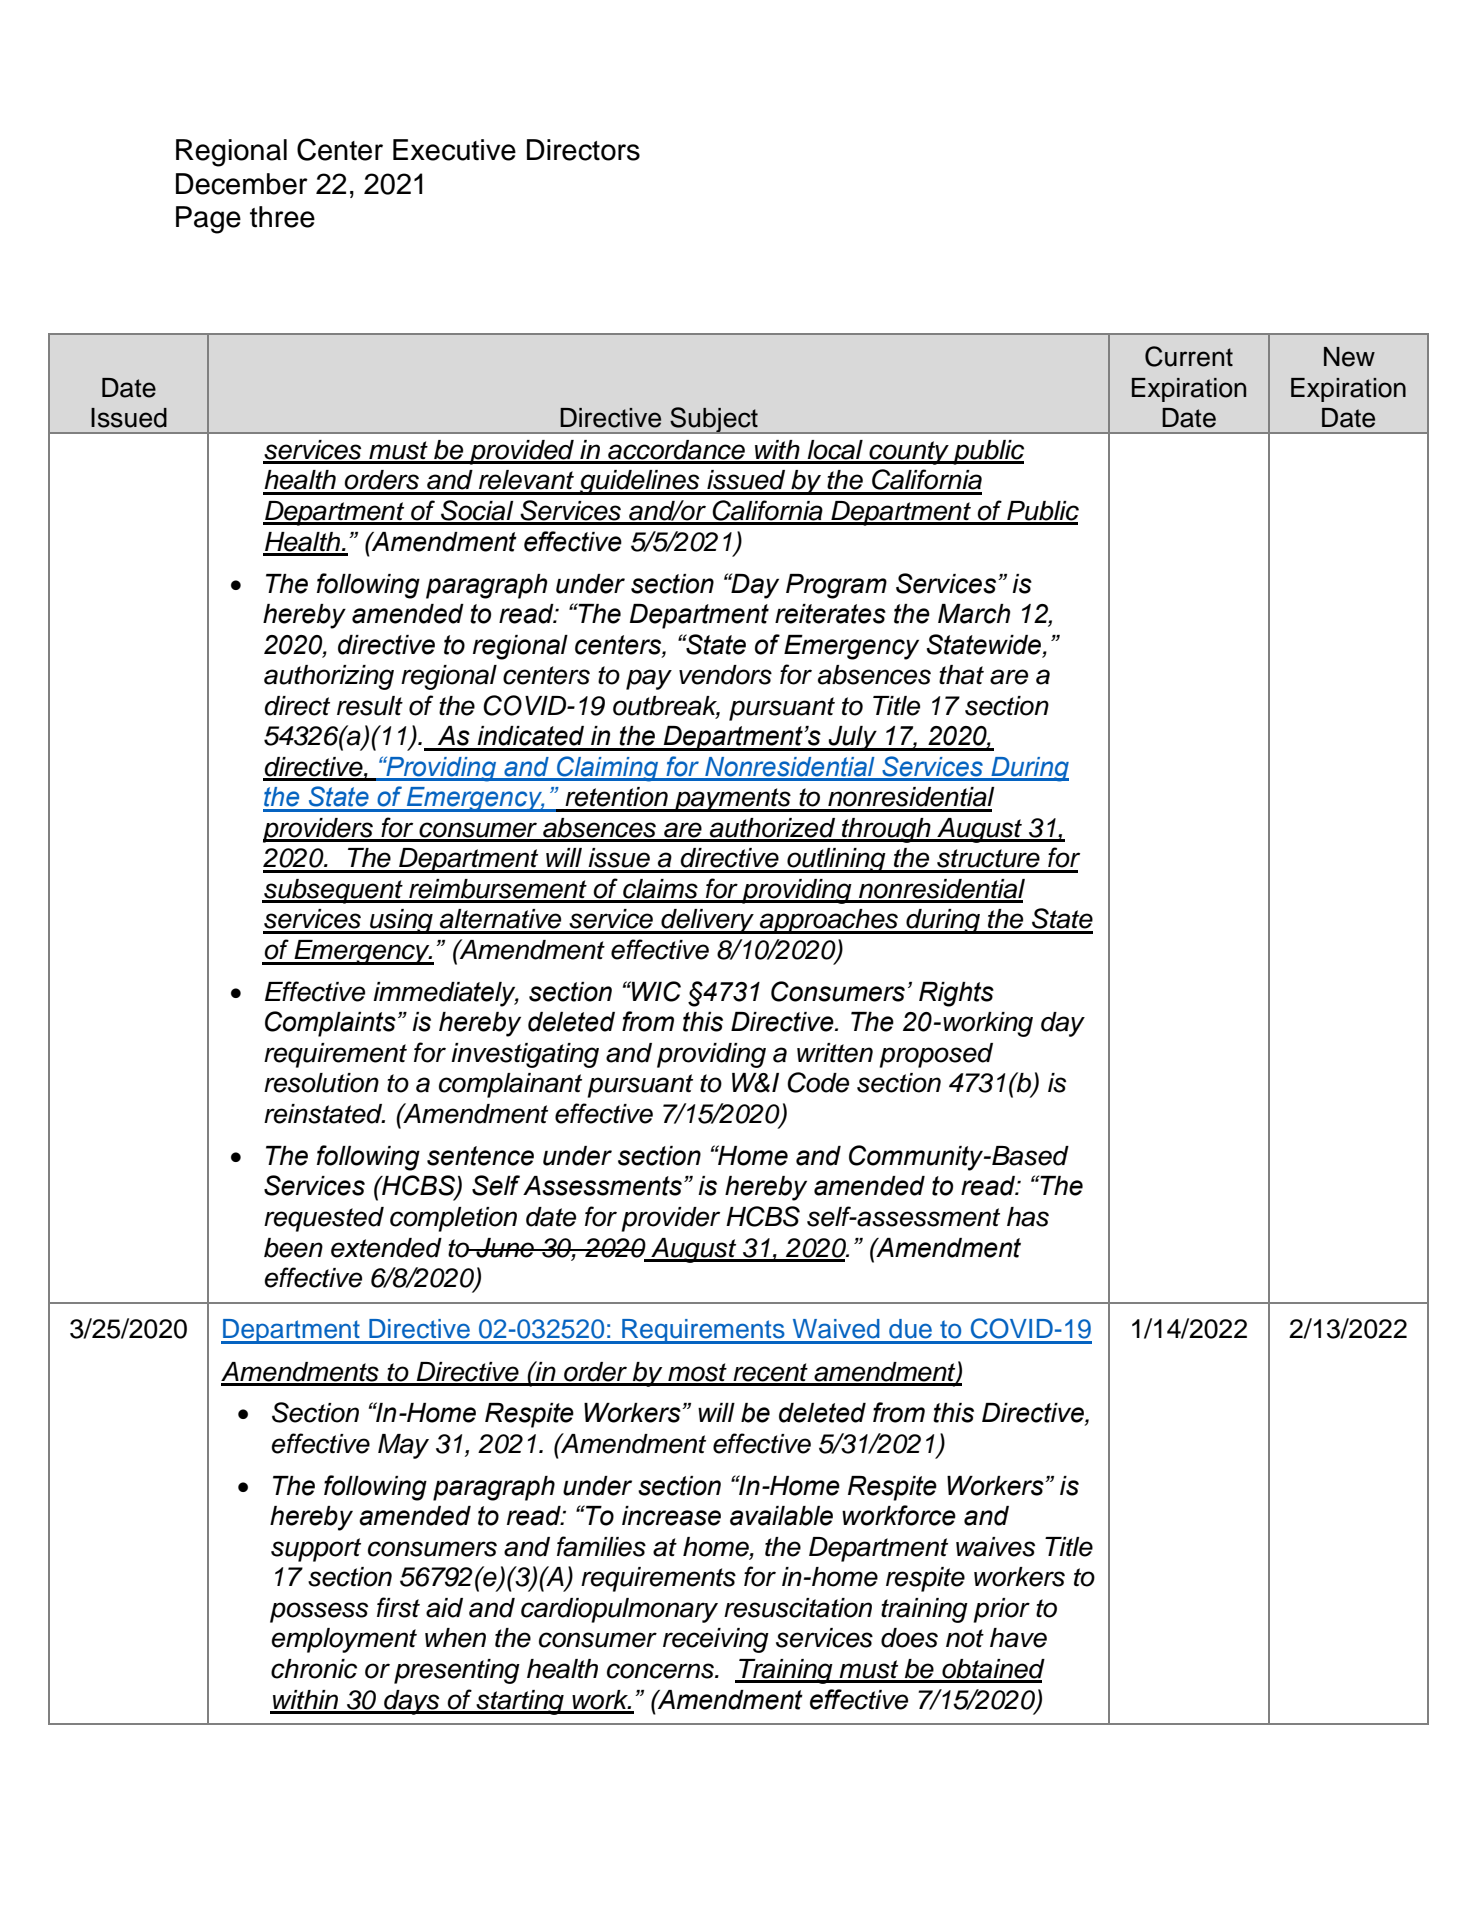 The height and width of the screenshot is (1911, 1477). What do you see at coordinates (725, 675) in the screenshot?
I see `vendors` at bounding box center [725, 675].
